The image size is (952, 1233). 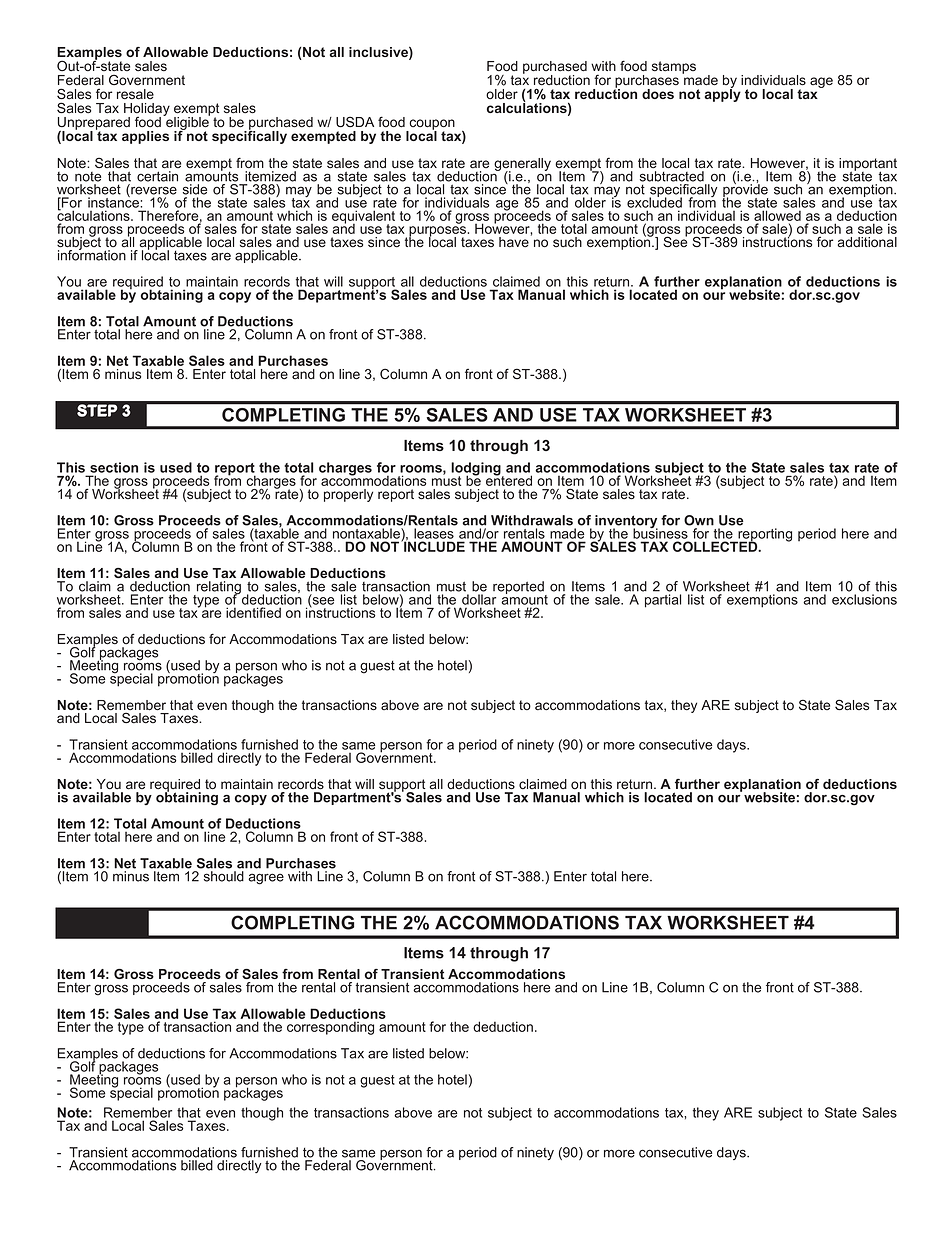 I want to click on coupon, so click(x=431, y=125).
